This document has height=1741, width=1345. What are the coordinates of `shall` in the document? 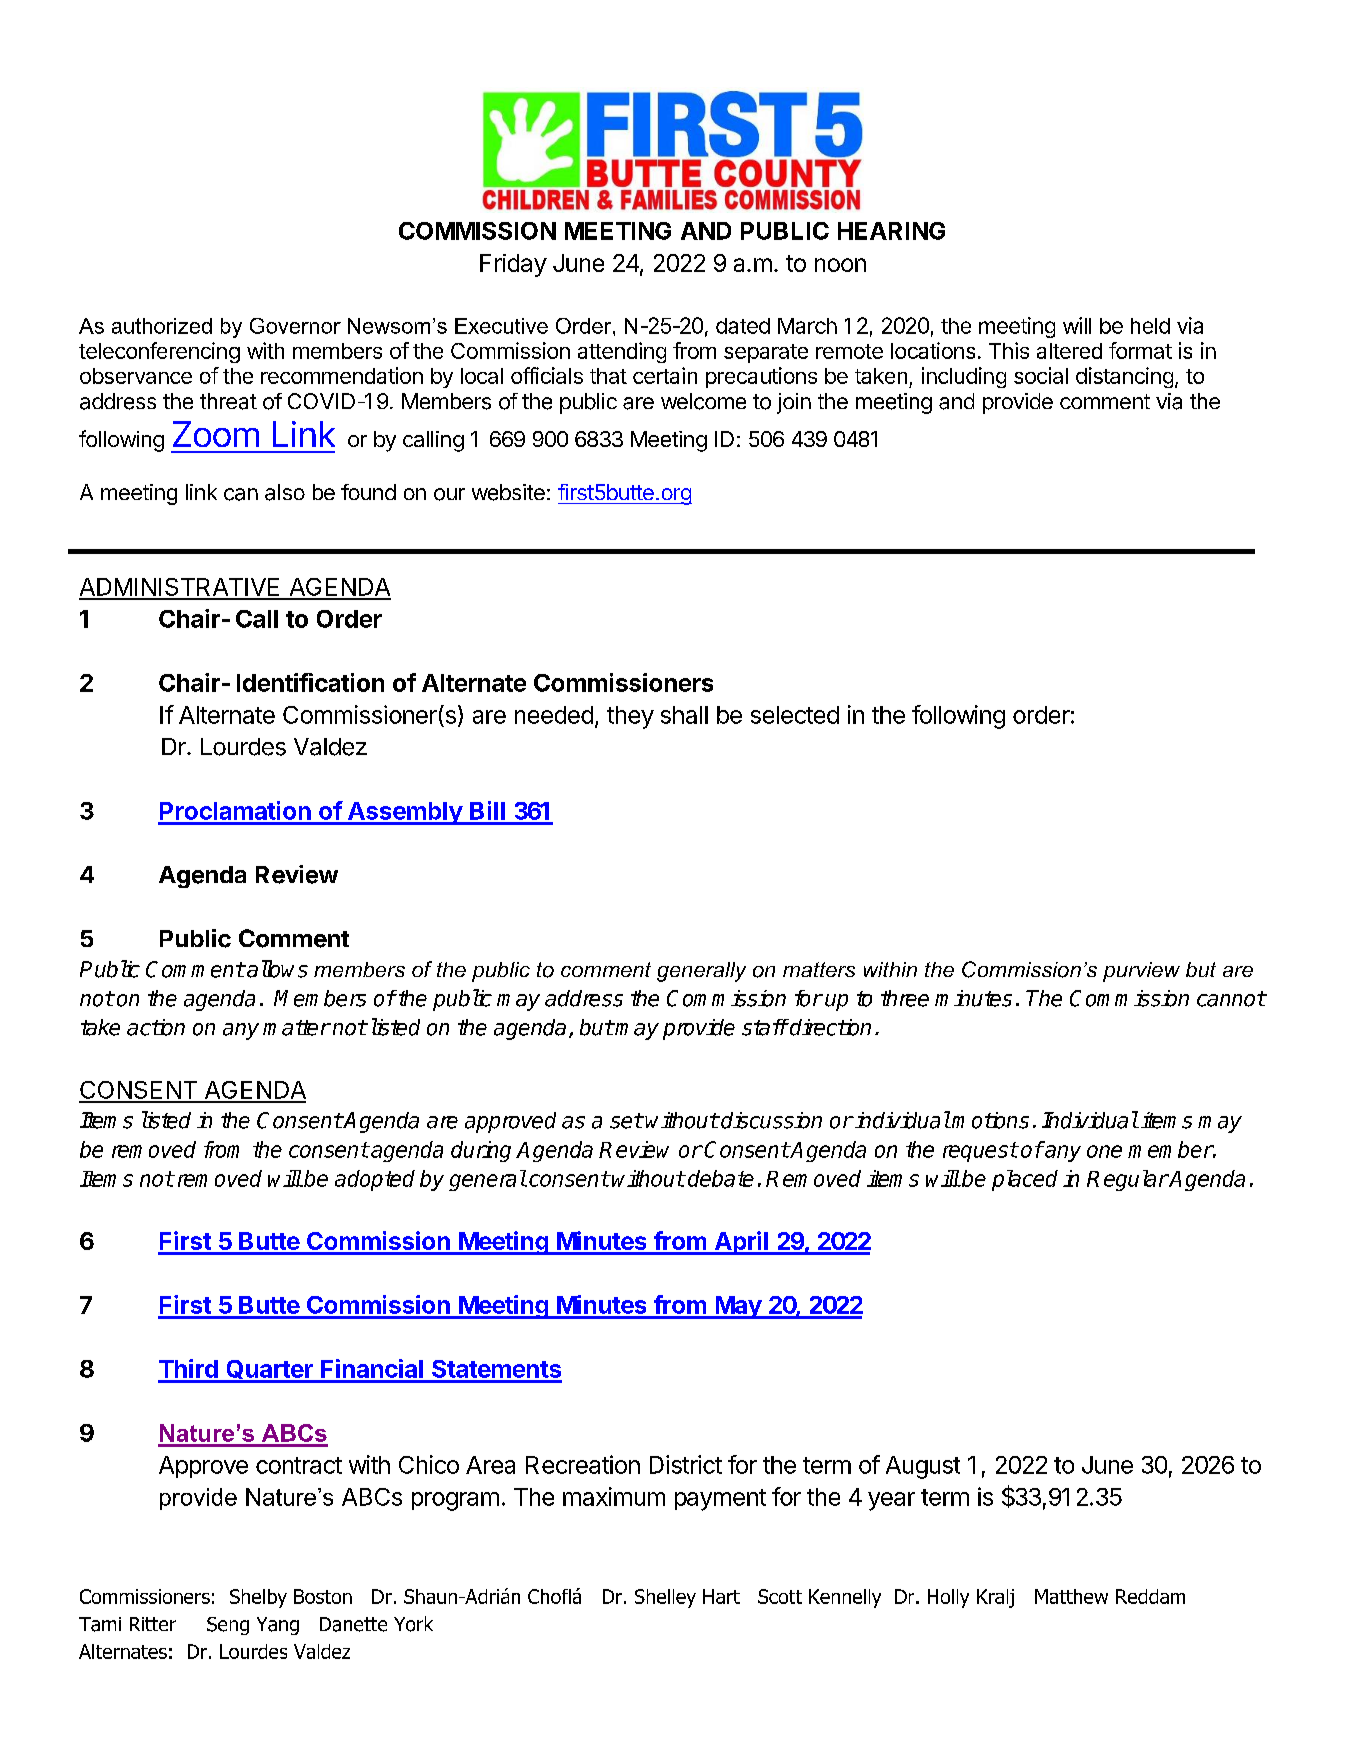 It's located at (684, 715).
